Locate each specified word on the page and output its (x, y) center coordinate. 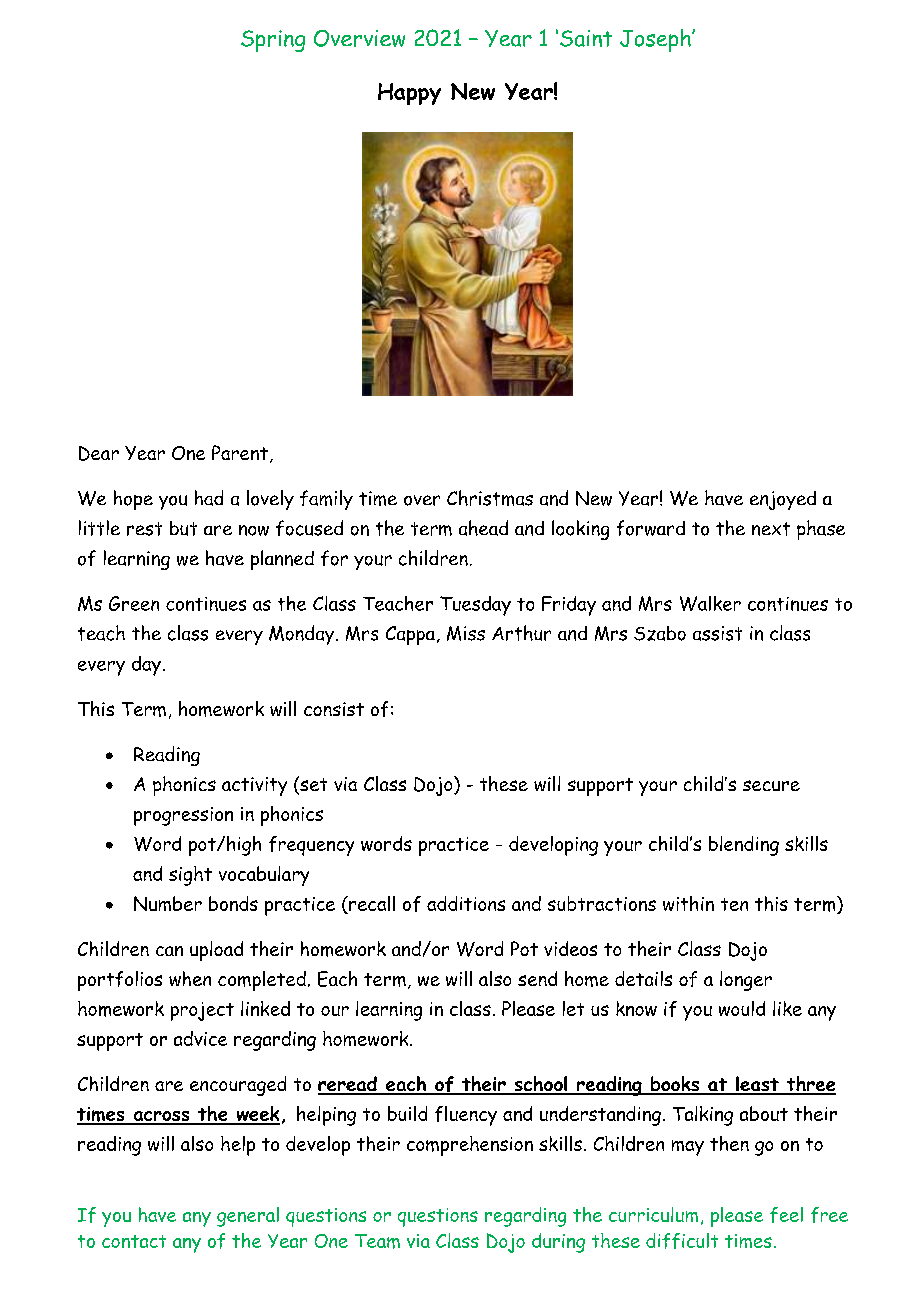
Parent (240, 452)
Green (134, 603)
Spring (273, 41)
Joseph (656, 40)
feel (786, 1215)
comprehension (470, 1146)
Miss (466, 633)
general (248, 1217)
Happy (409, 94)
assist (717, 633)
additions (466, 903)
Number (168, 903)
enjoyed (783, 500)
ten (734, 904)
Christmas (490, 498)
